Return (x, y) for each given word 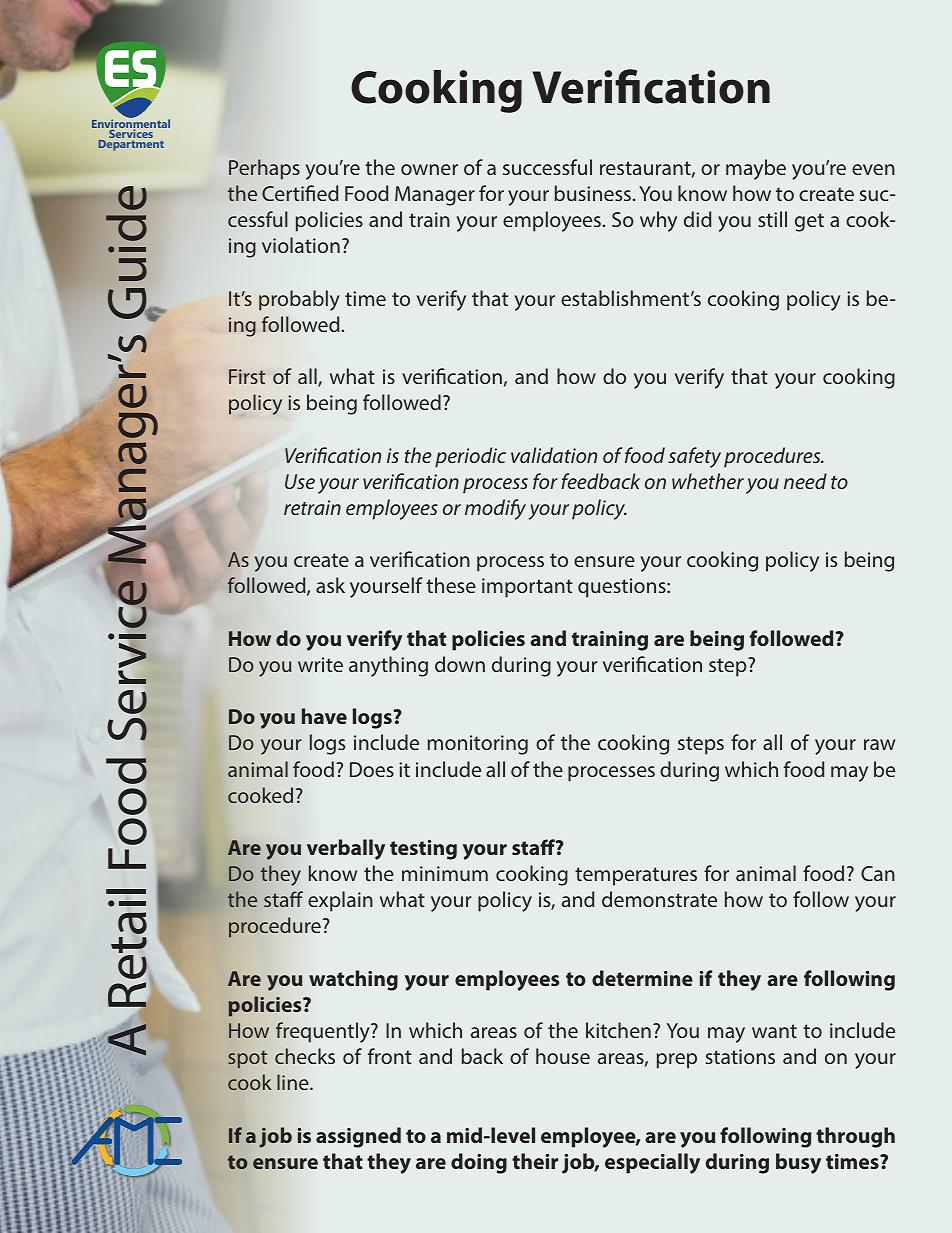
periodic (470, 457)
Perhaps (264, 169)
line (294, 1082)
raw (879, 744)
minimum (445, 873)
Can (878, 873)
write (320, 664)
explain (340, 901)
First (247, 376)
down (460, 664)
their (535, 1161)
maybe (756, 169)
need (805, 481)
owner (429, 169)
